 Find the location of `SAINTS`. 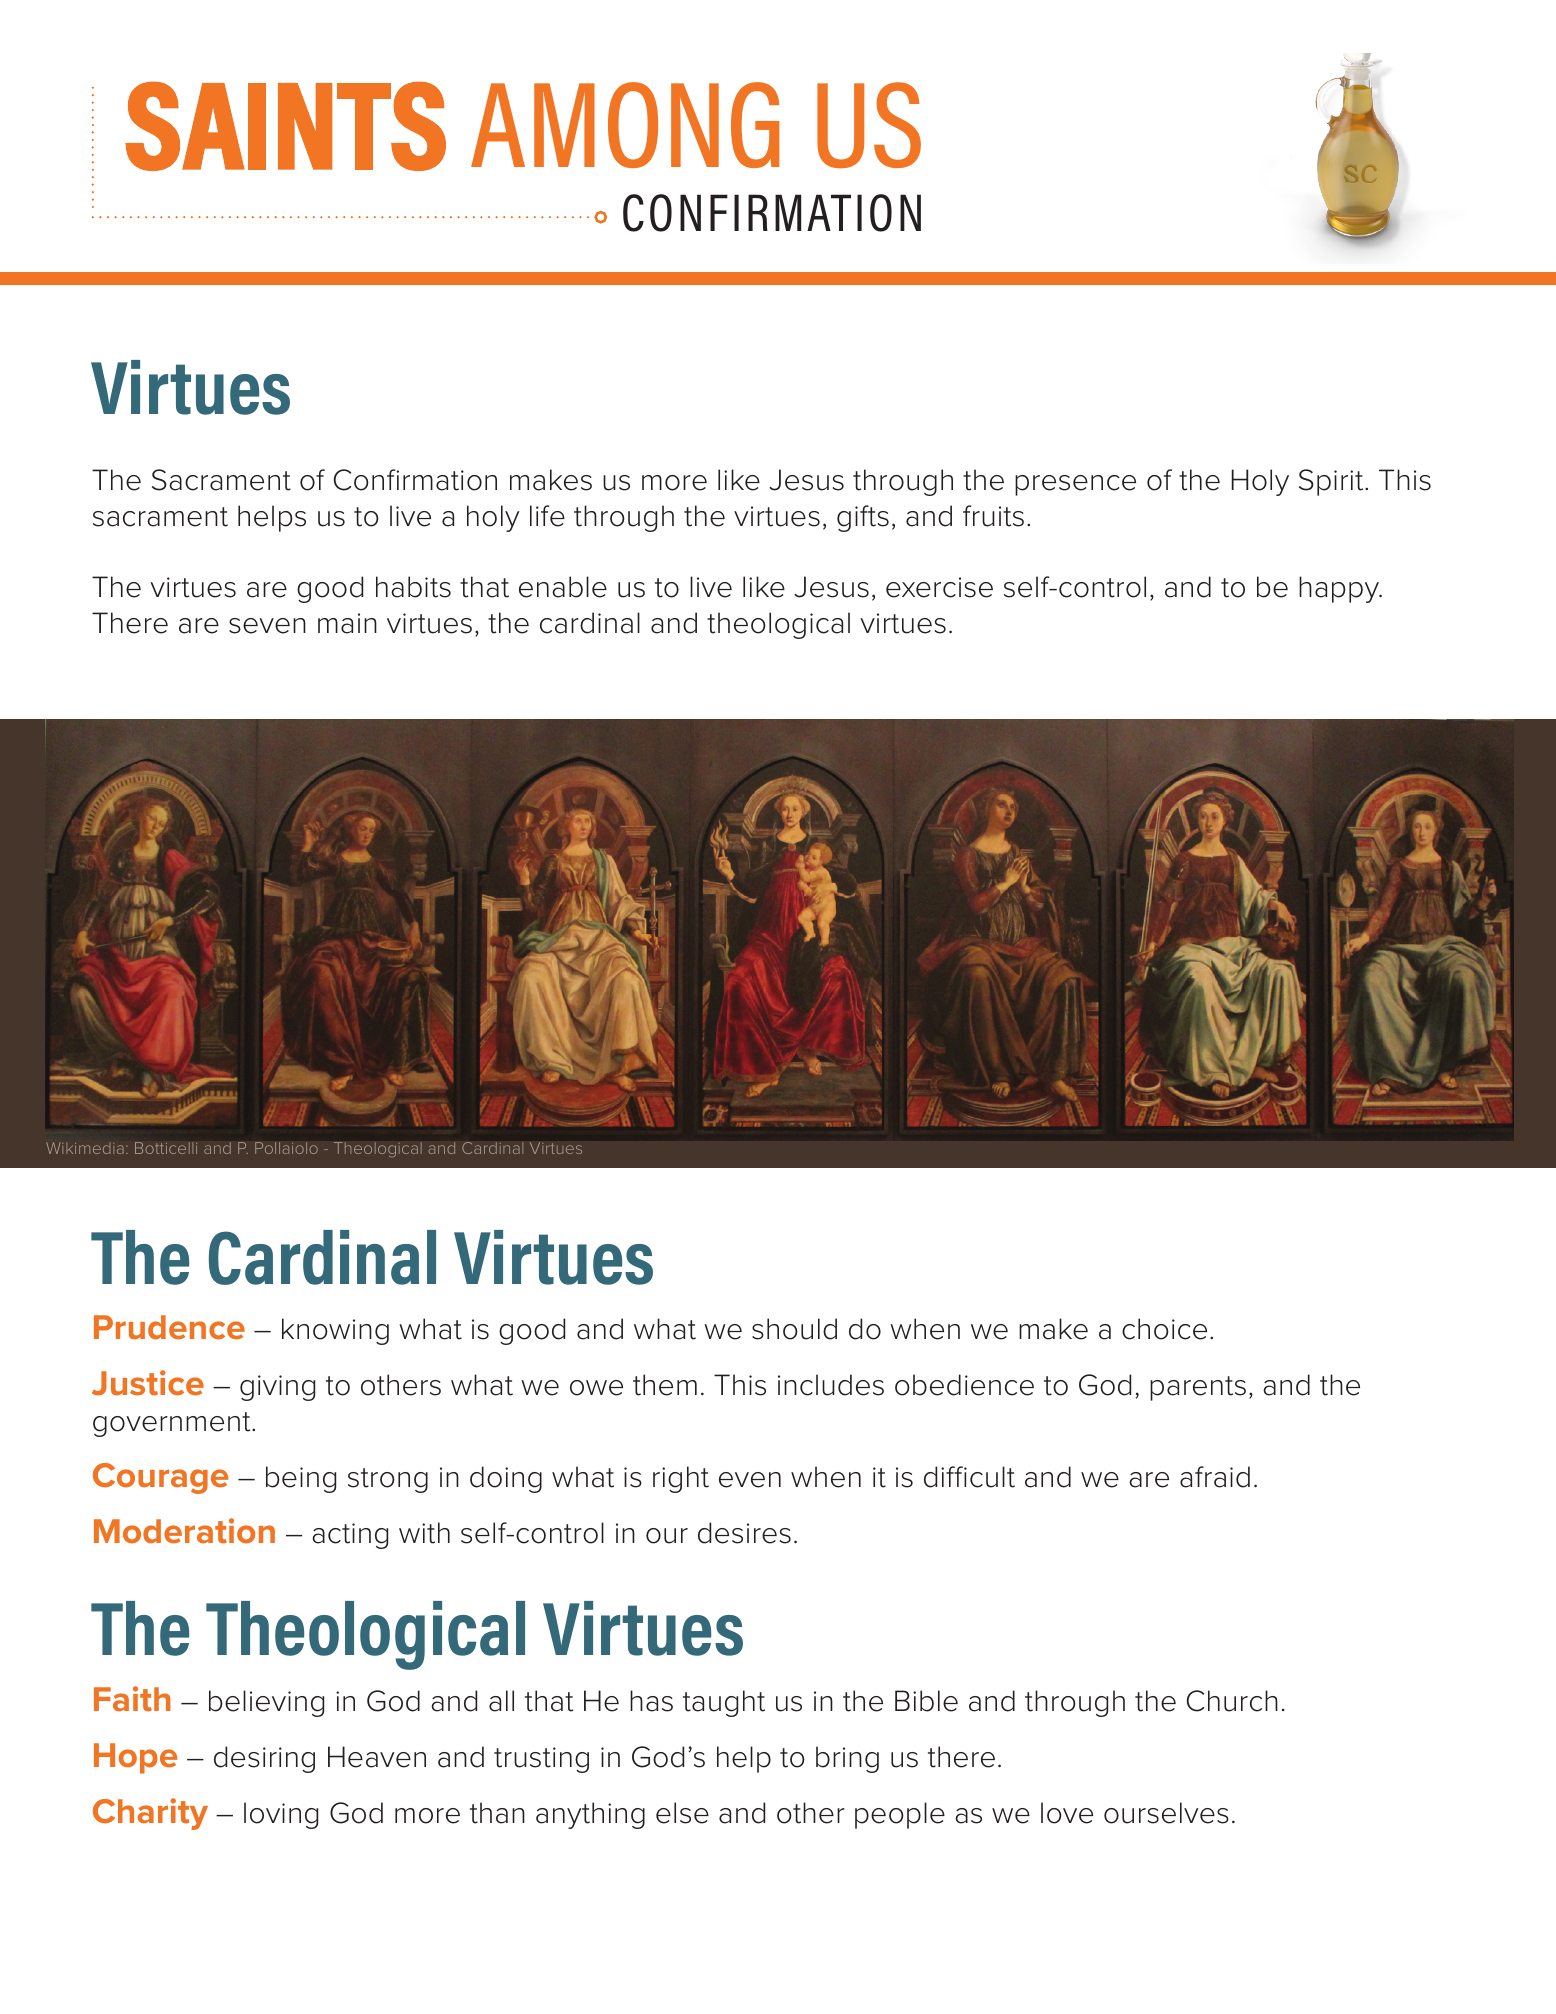

SAINTS is located at coordinates (285, 126).
